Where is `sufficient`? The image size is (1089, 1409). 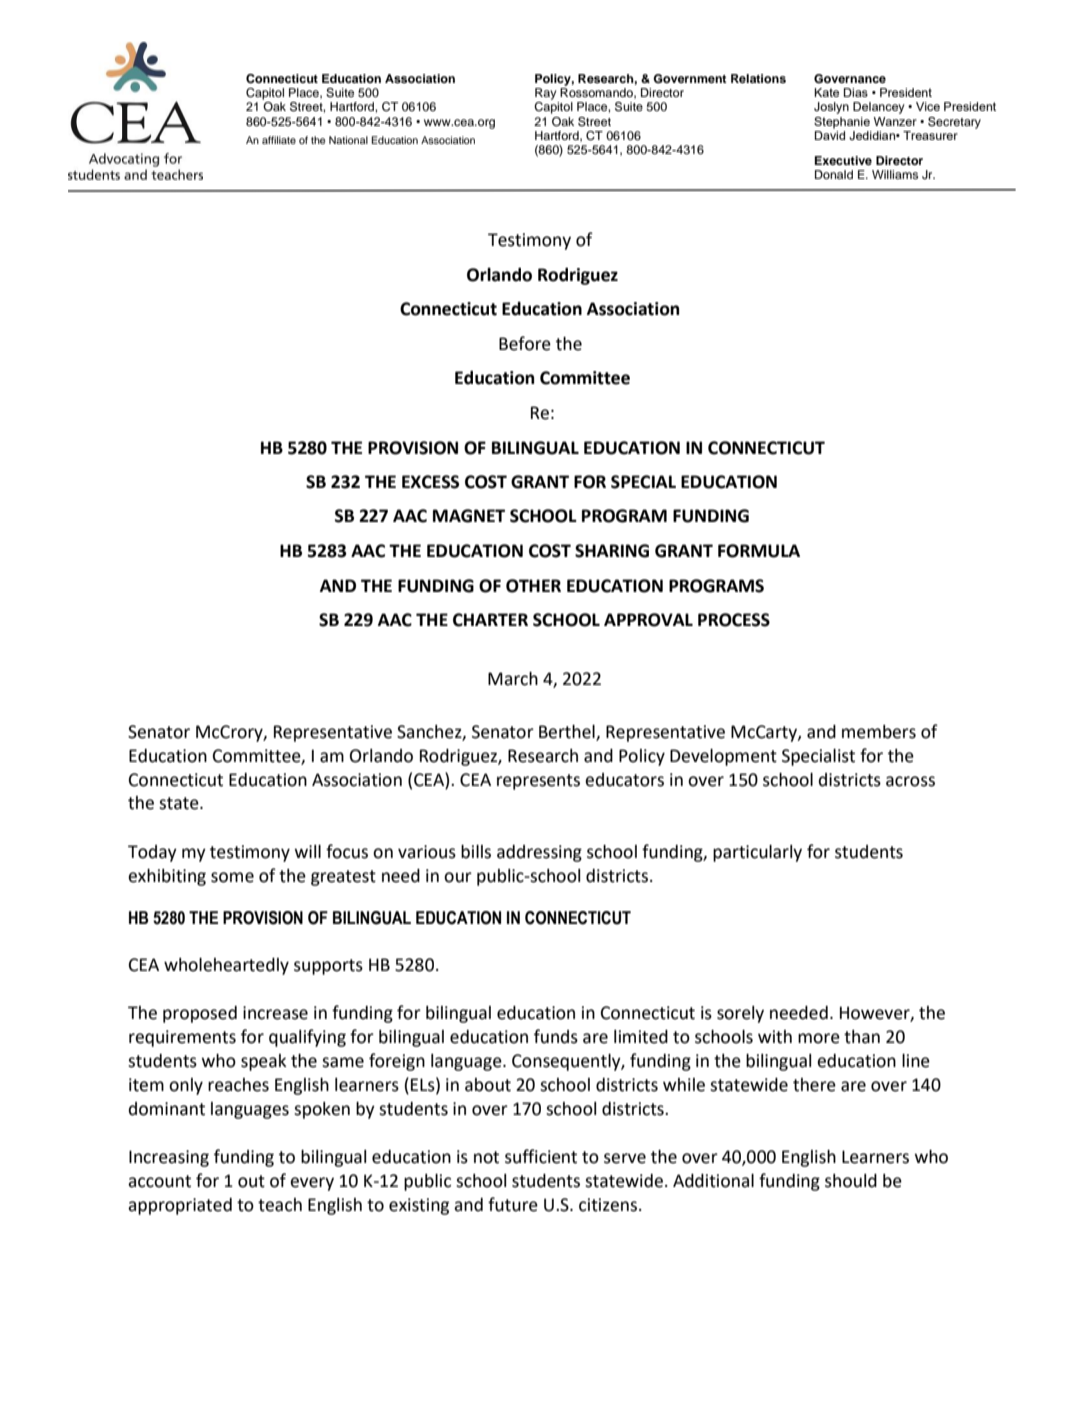 sufficient is located at coordinates (541, 1156).
